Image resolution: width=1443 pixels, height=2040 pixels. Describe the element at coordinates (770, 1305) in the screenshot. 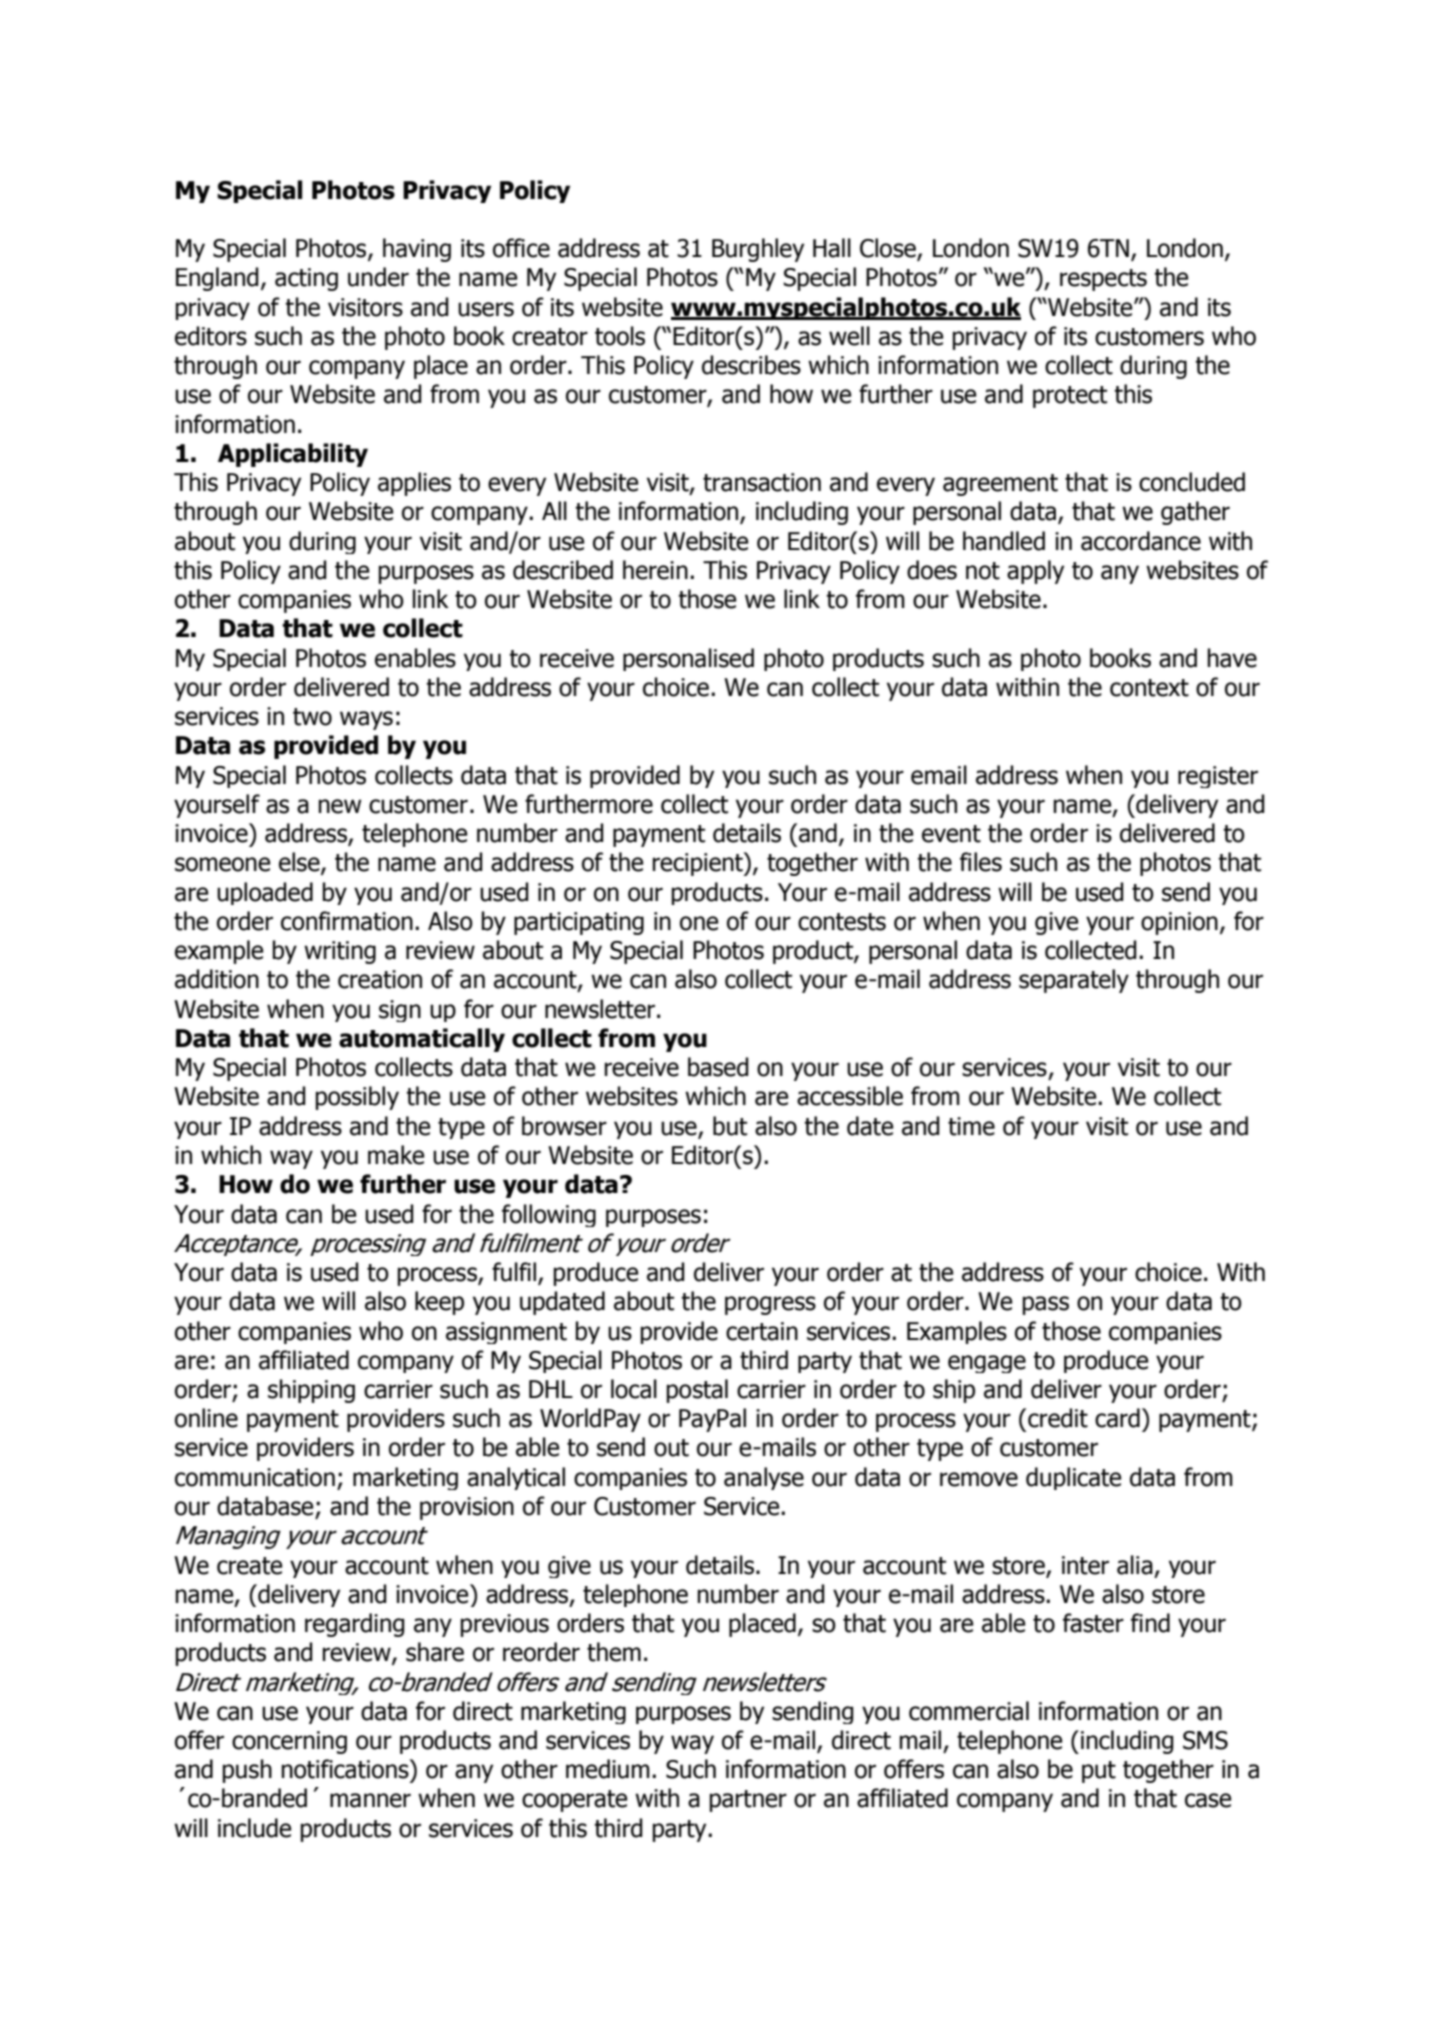

I see `progress` at that location.
